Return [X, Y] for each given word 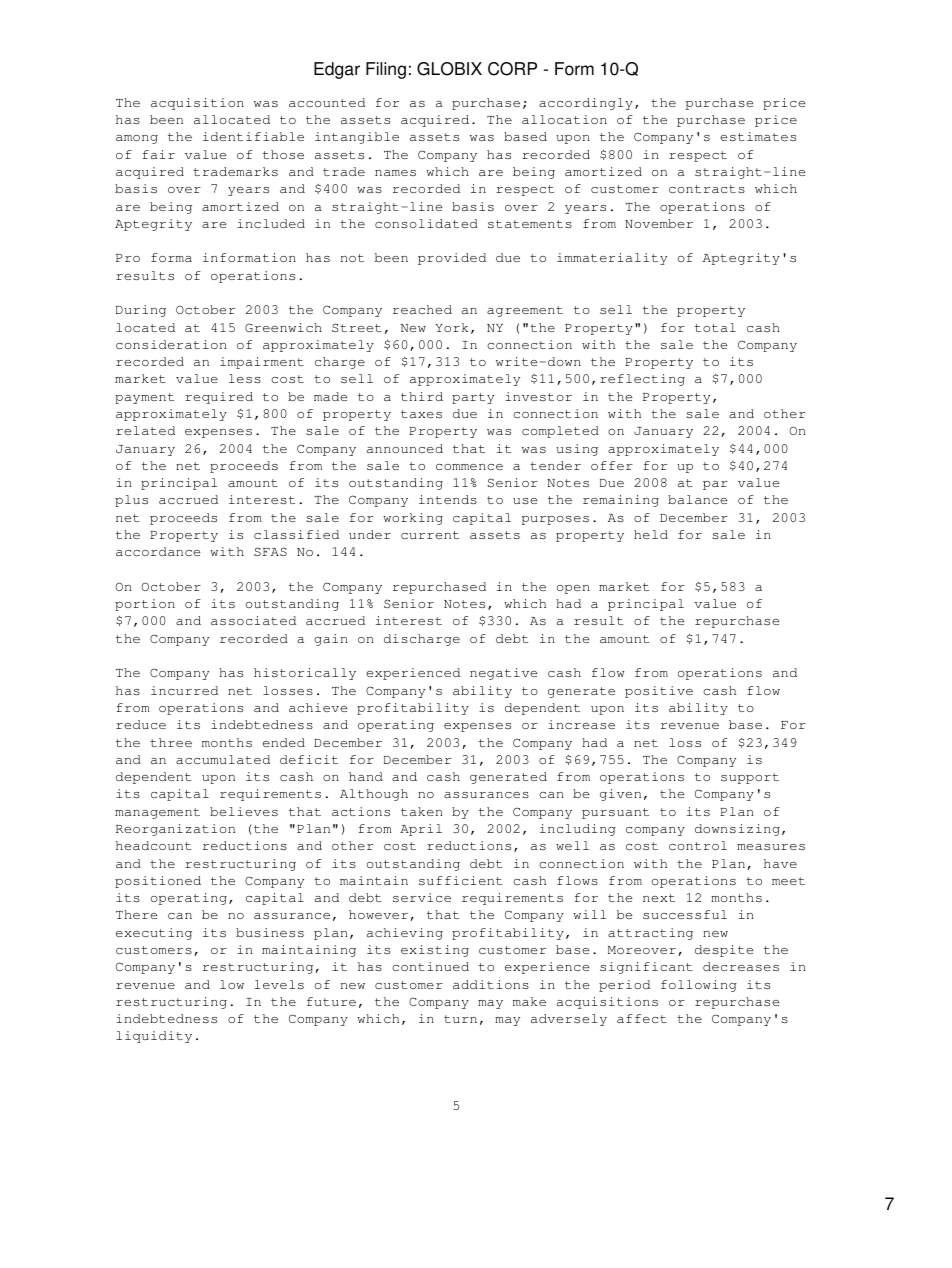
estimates [758, 136]
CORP [512, 69]
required [219, 398]
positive [659, 692]
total [715, 327]
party [473, 398]
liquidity [154, 1037]
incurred [184, 690]
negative [503, 674]
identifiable [253, 136]
